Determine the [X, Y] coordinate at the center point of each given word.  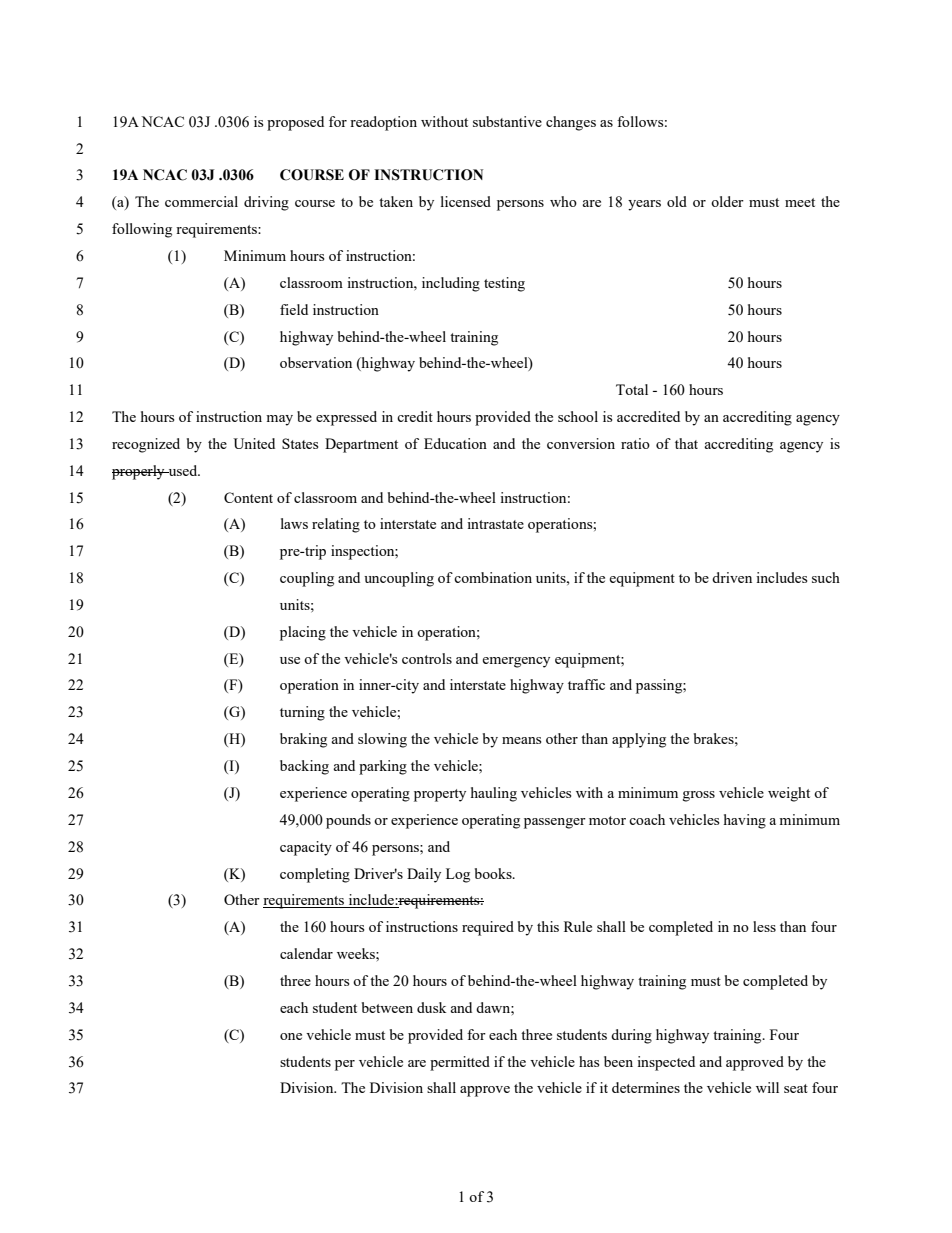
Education [455, 443]
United [254, 443]
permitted [460, 1063]
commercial [201, 201]
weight [789, 794]
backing [304, 767]
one [291, 1036]
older [727, 201]
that [686, 443]
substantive [507, 121]
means [521, 740]
